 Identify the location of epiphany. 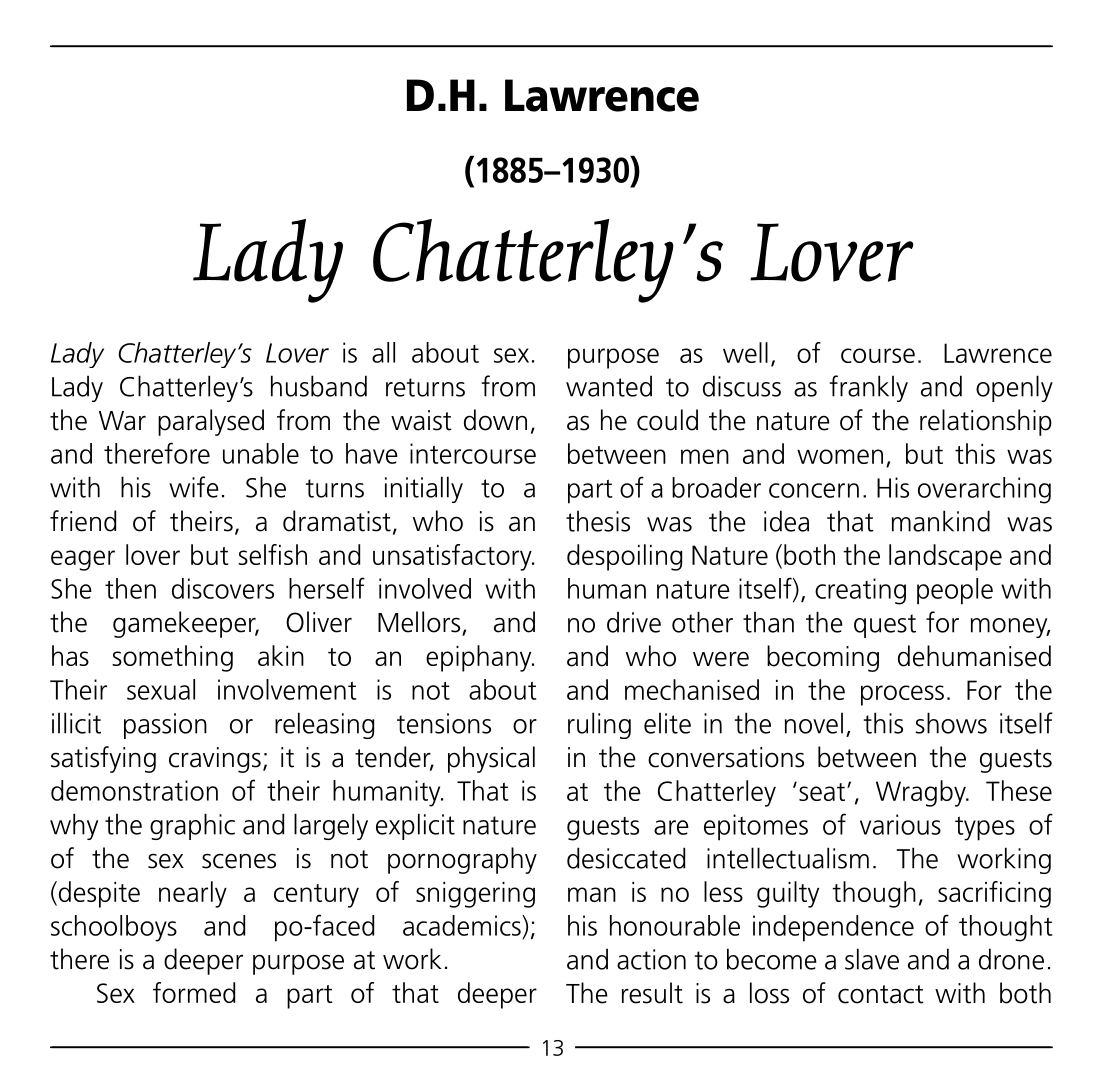
(480, 658).
